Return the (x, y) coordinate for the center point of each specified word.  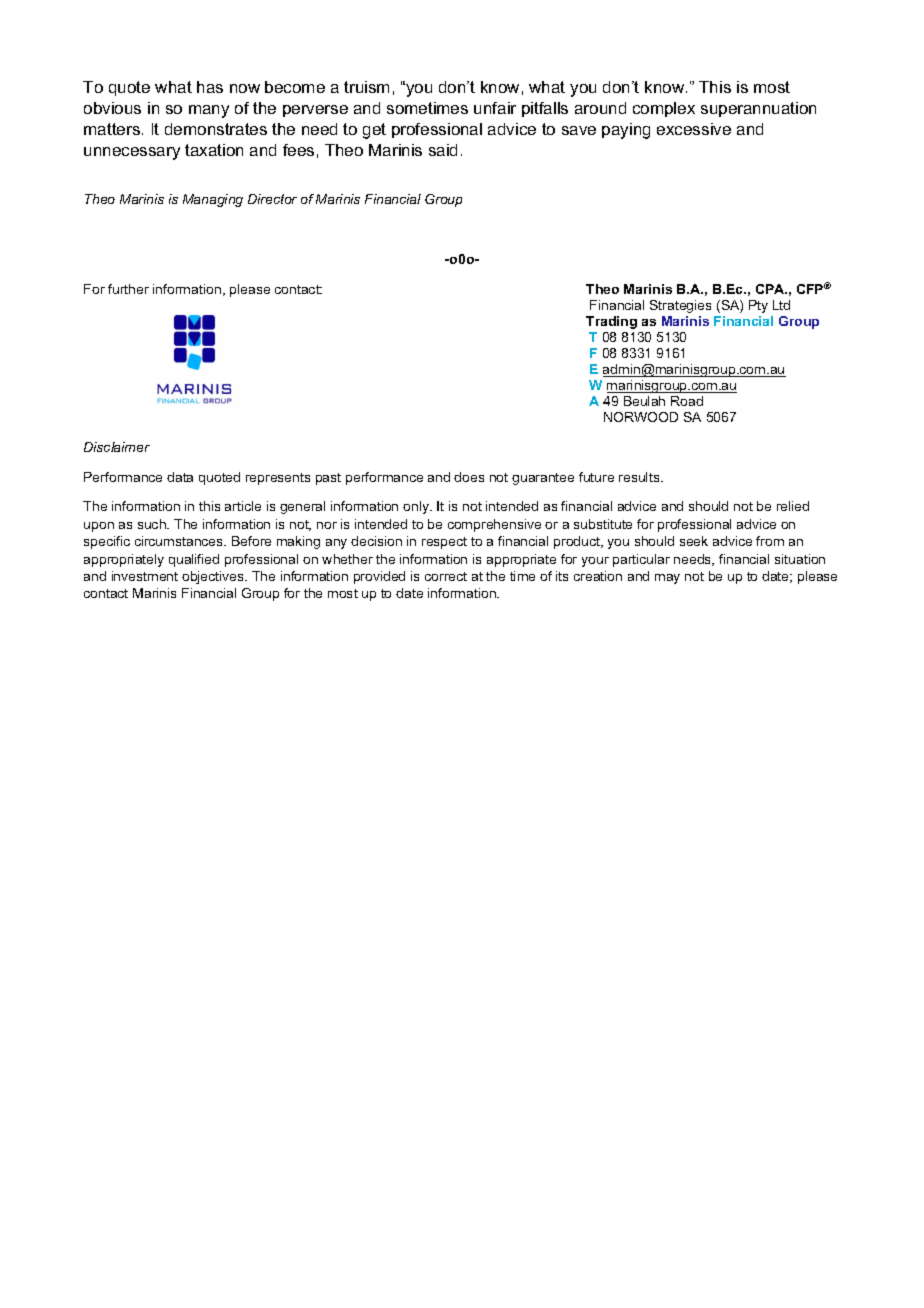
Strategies (680, 306)
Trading (611, 322)
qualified (194, 560)
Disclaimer (117, 447)
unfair (495, 108)
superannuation (758, 109)
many (209, 111)
